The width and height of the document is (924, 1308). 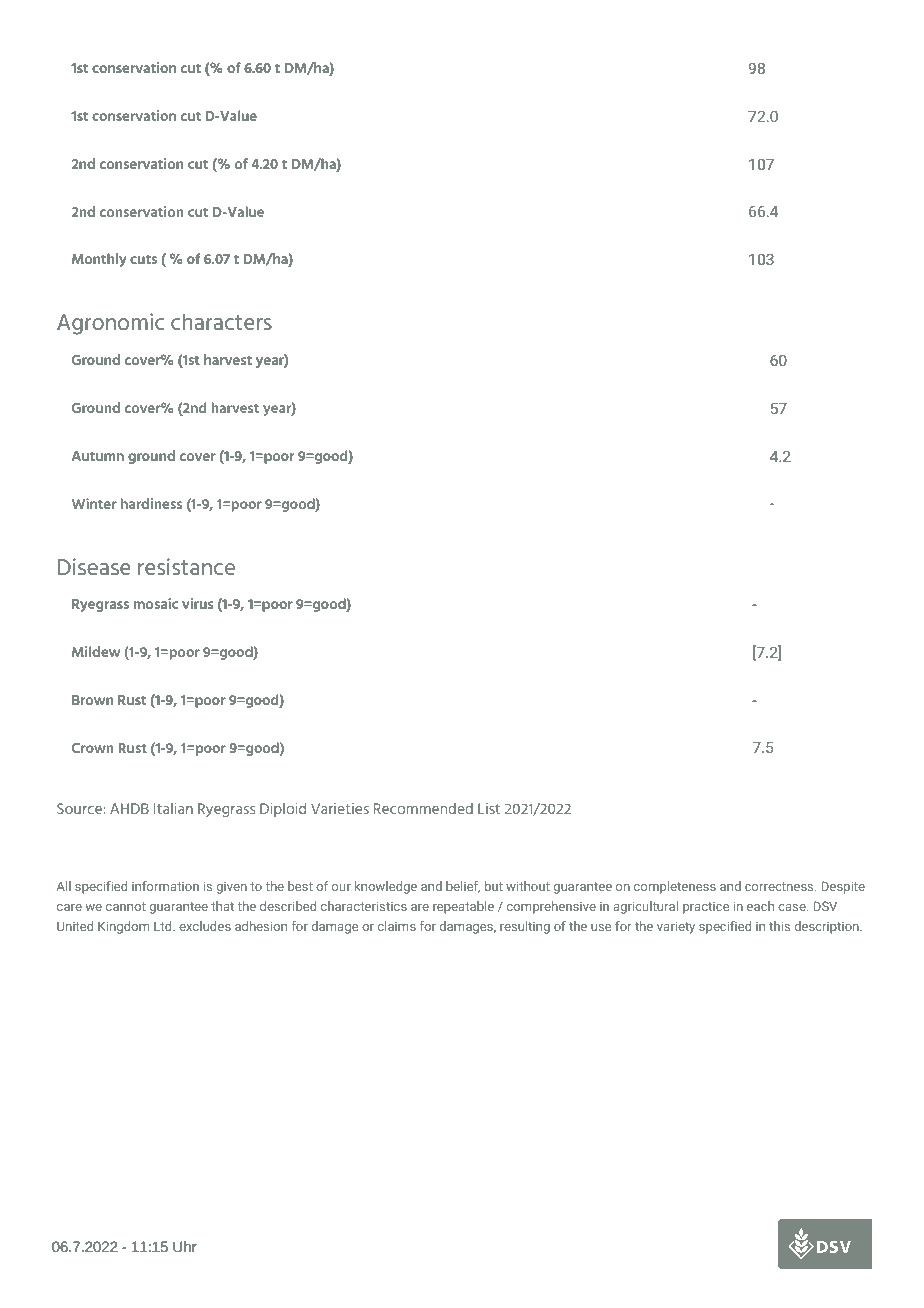 I want to click on resulting, so click(x=525, y=927).
